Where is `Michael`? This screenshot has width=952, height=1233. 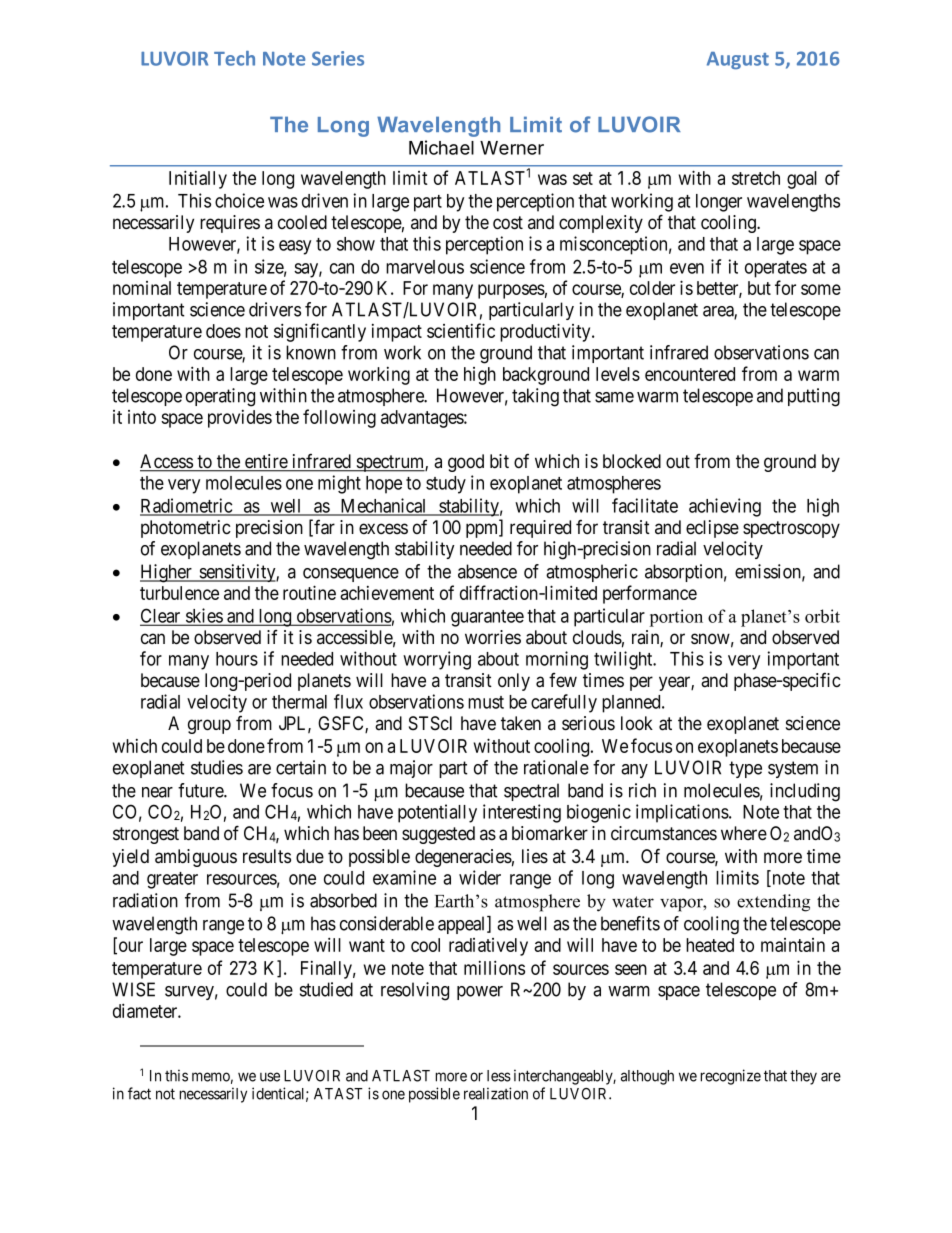
Michael is located at coordinates (441, 147).
